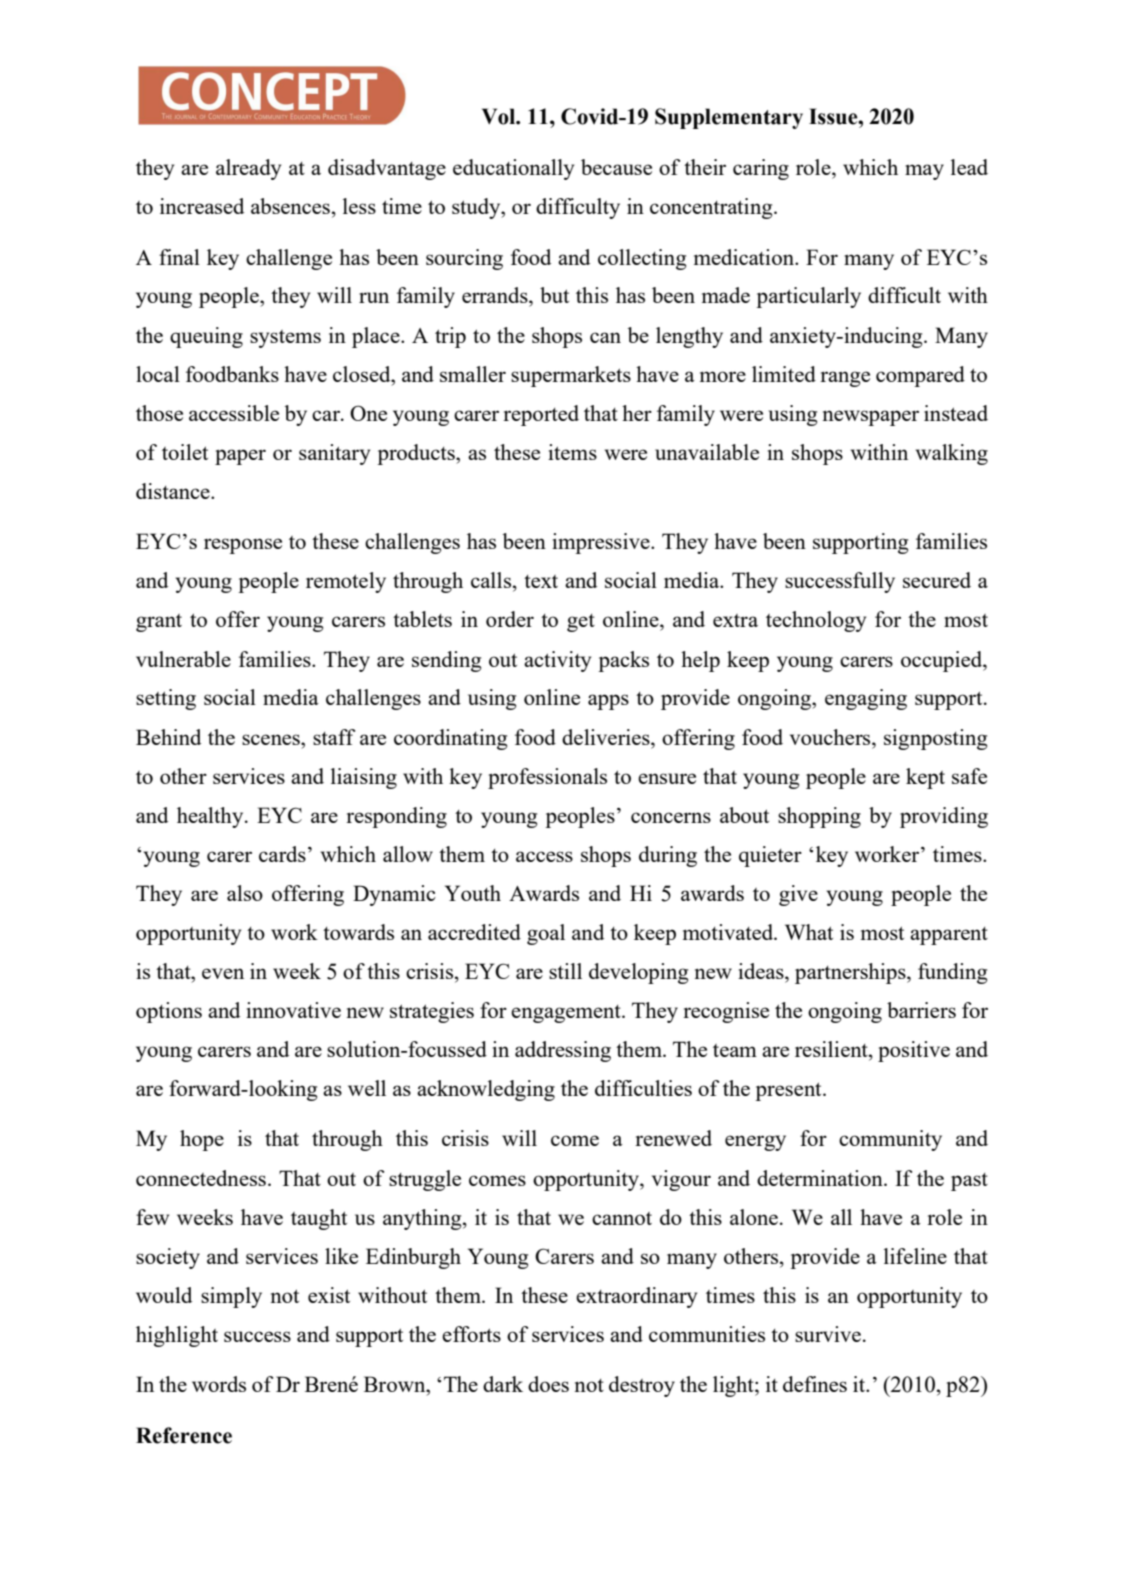  I want to click on educationally, so click(513, 169).
